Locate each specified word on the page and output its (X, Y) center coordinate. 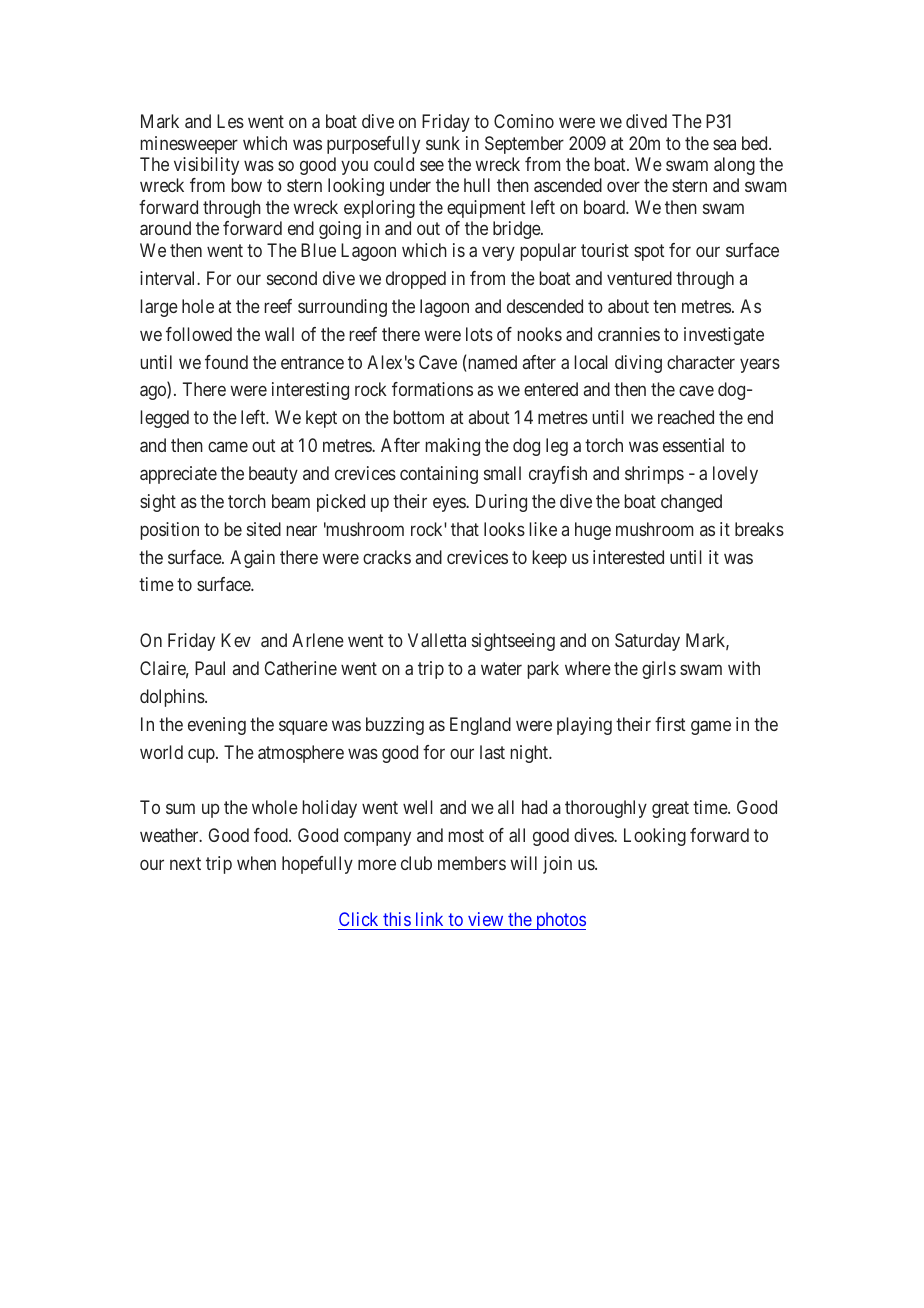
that (465, 529)
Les (230, 121)
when (256, 863)
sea (724, 144)
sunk (443, 143)
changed (691, 503)
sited (264, 529)
